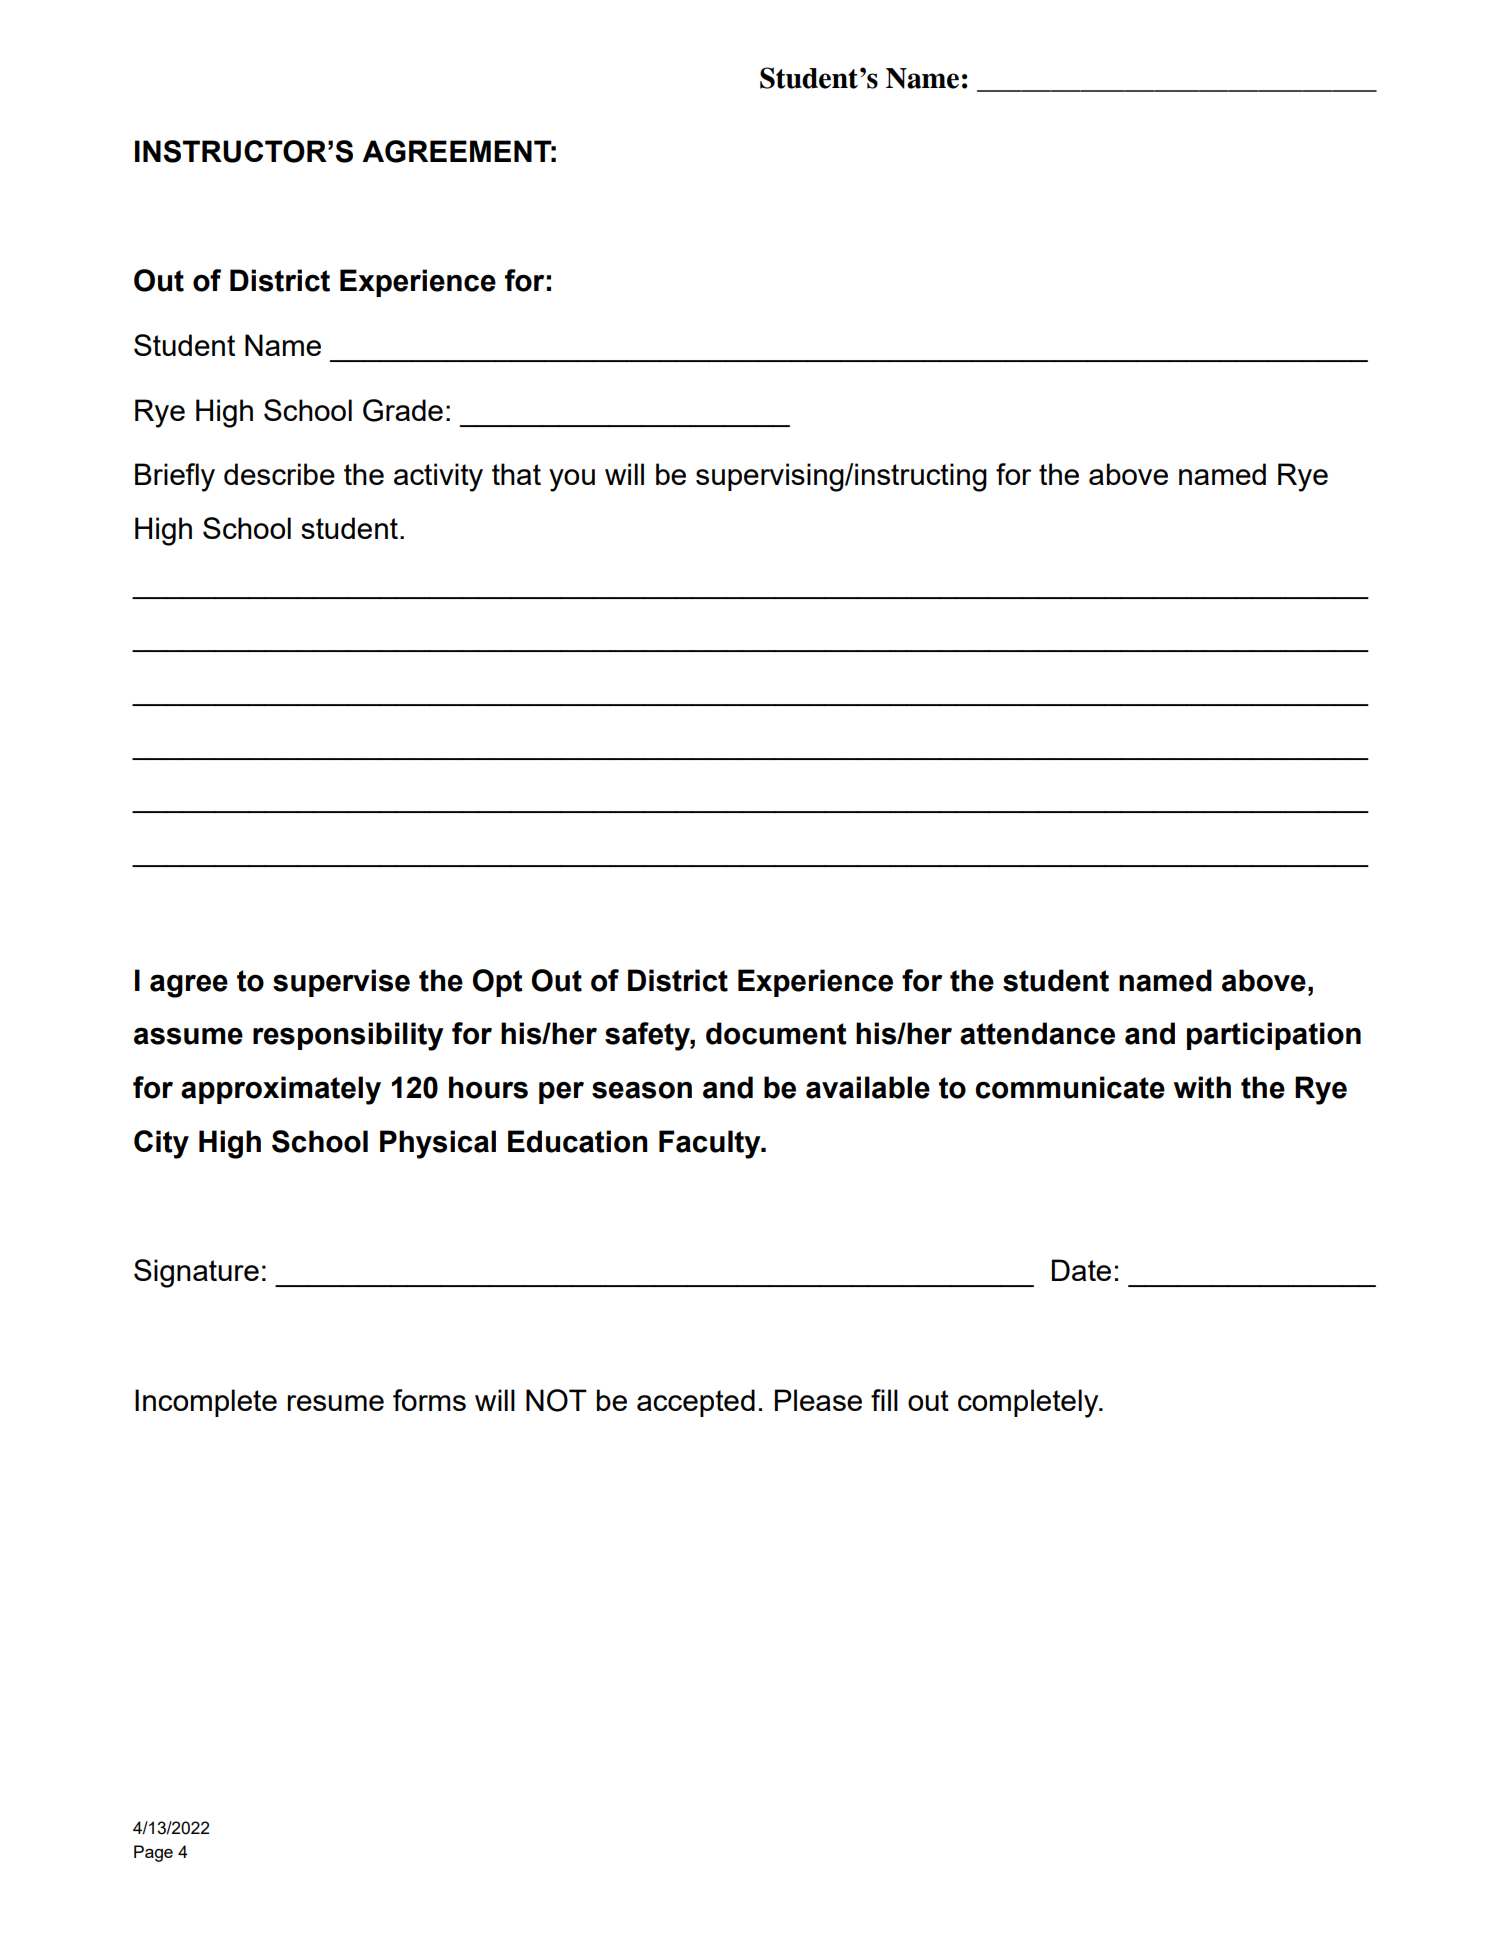 Image resolution: width=1510 pixels, height=1954 pixels. I want to click on you, so click(572, 480).
